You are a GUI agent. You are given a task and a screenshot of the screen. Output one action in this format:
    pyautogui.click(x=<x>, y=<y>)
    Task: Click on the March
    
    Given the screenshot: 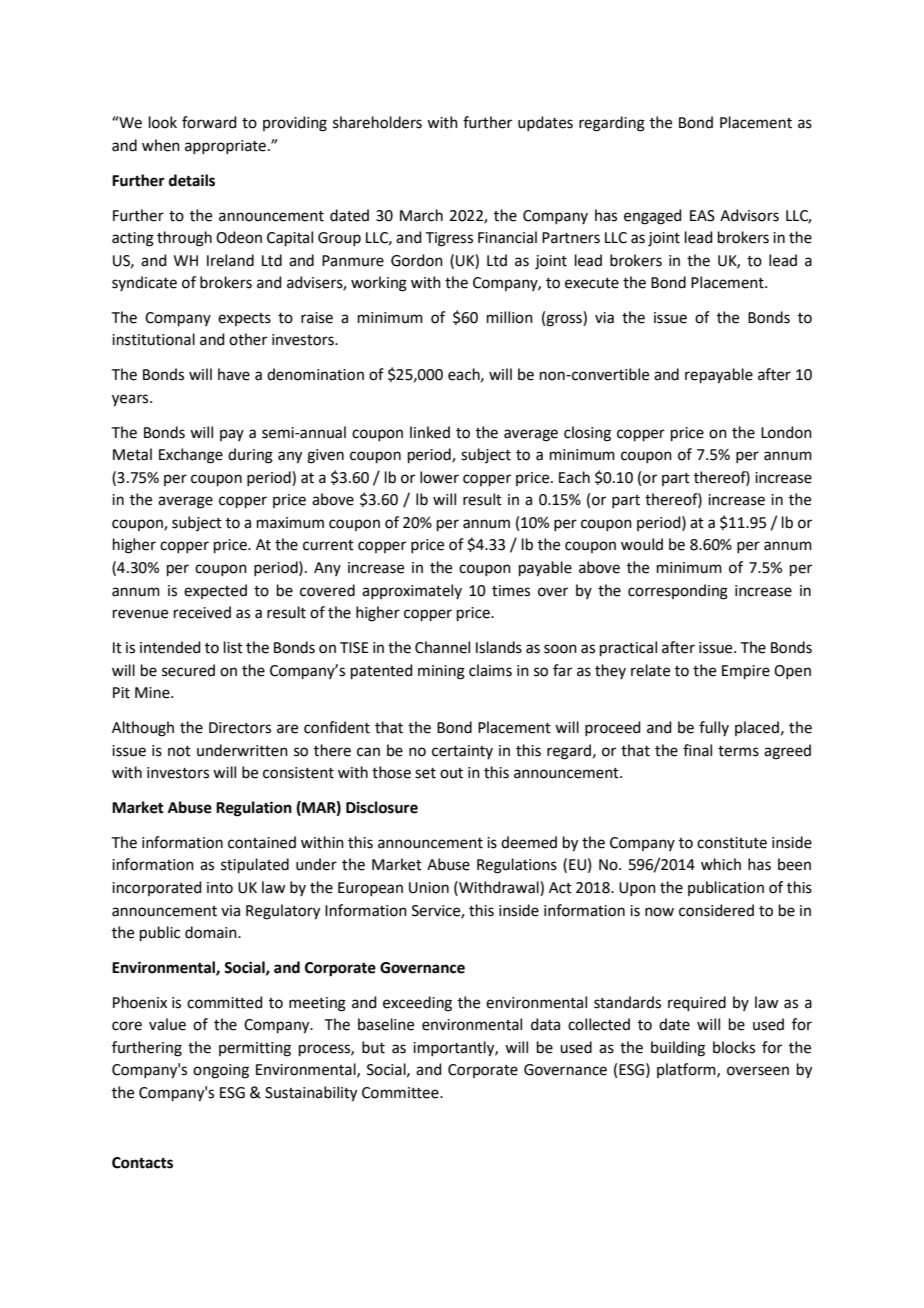 What is the action you would take?
    pyautogui.click(x=421, y=215)
